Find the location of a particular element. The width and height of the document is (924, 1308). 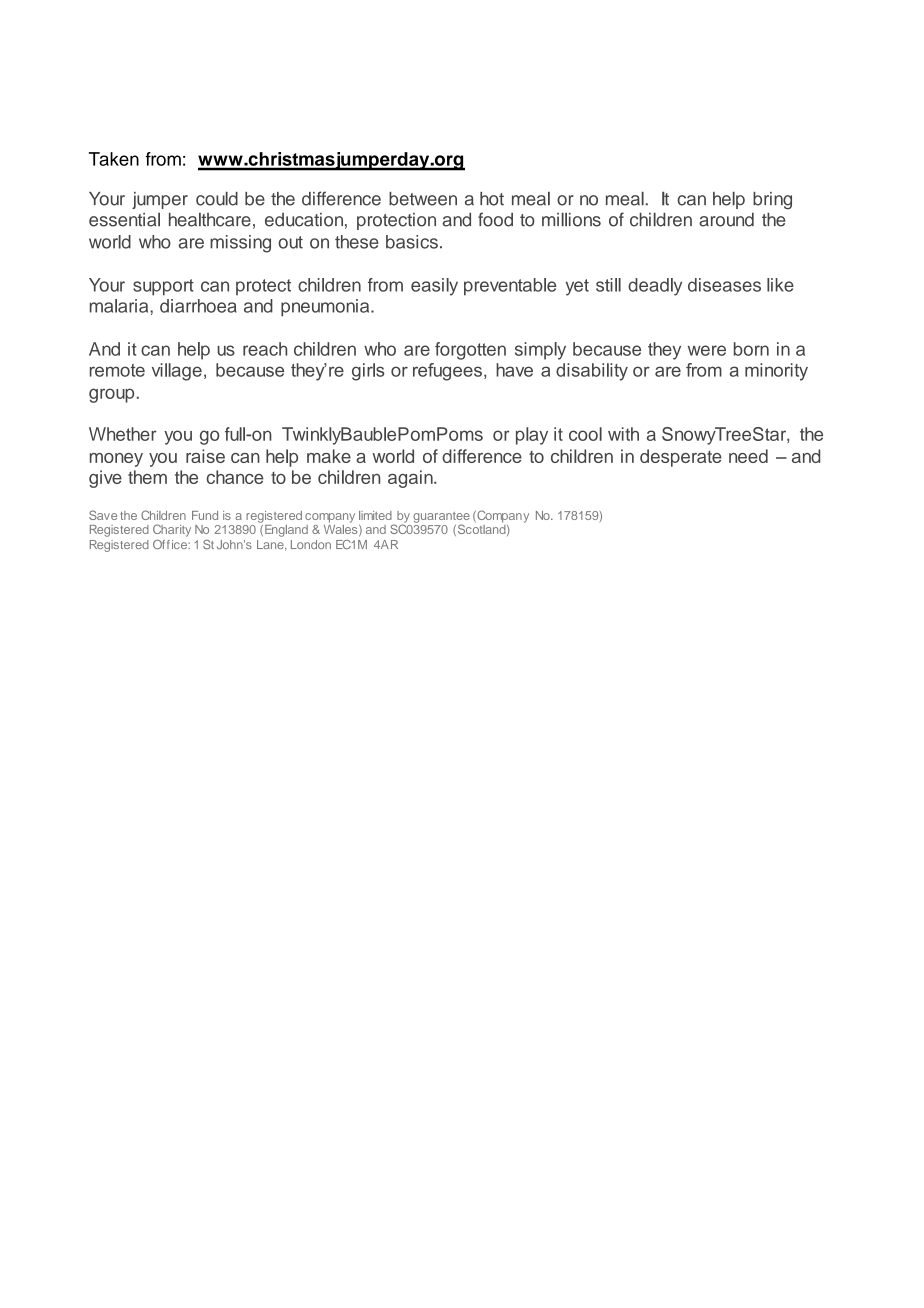

bring is located at coordinates (772, 201).
